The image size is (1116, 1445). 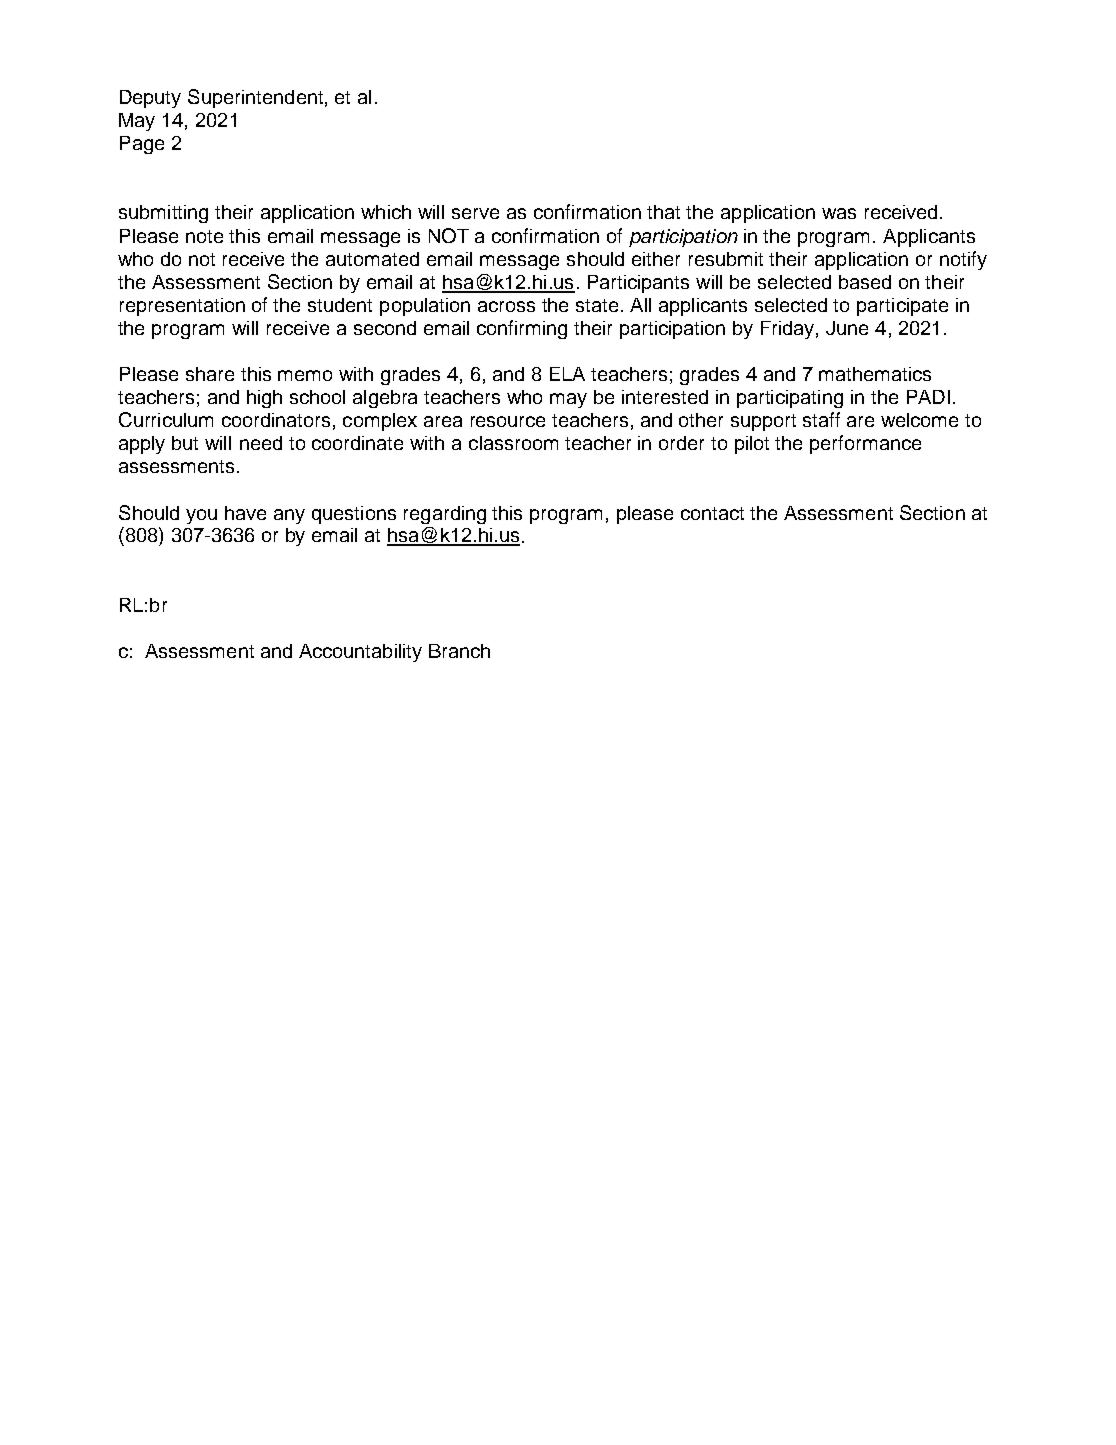 What do you see at coordinates (865, 282) in the image?
I see `based` at bounding box center [865, 282].
